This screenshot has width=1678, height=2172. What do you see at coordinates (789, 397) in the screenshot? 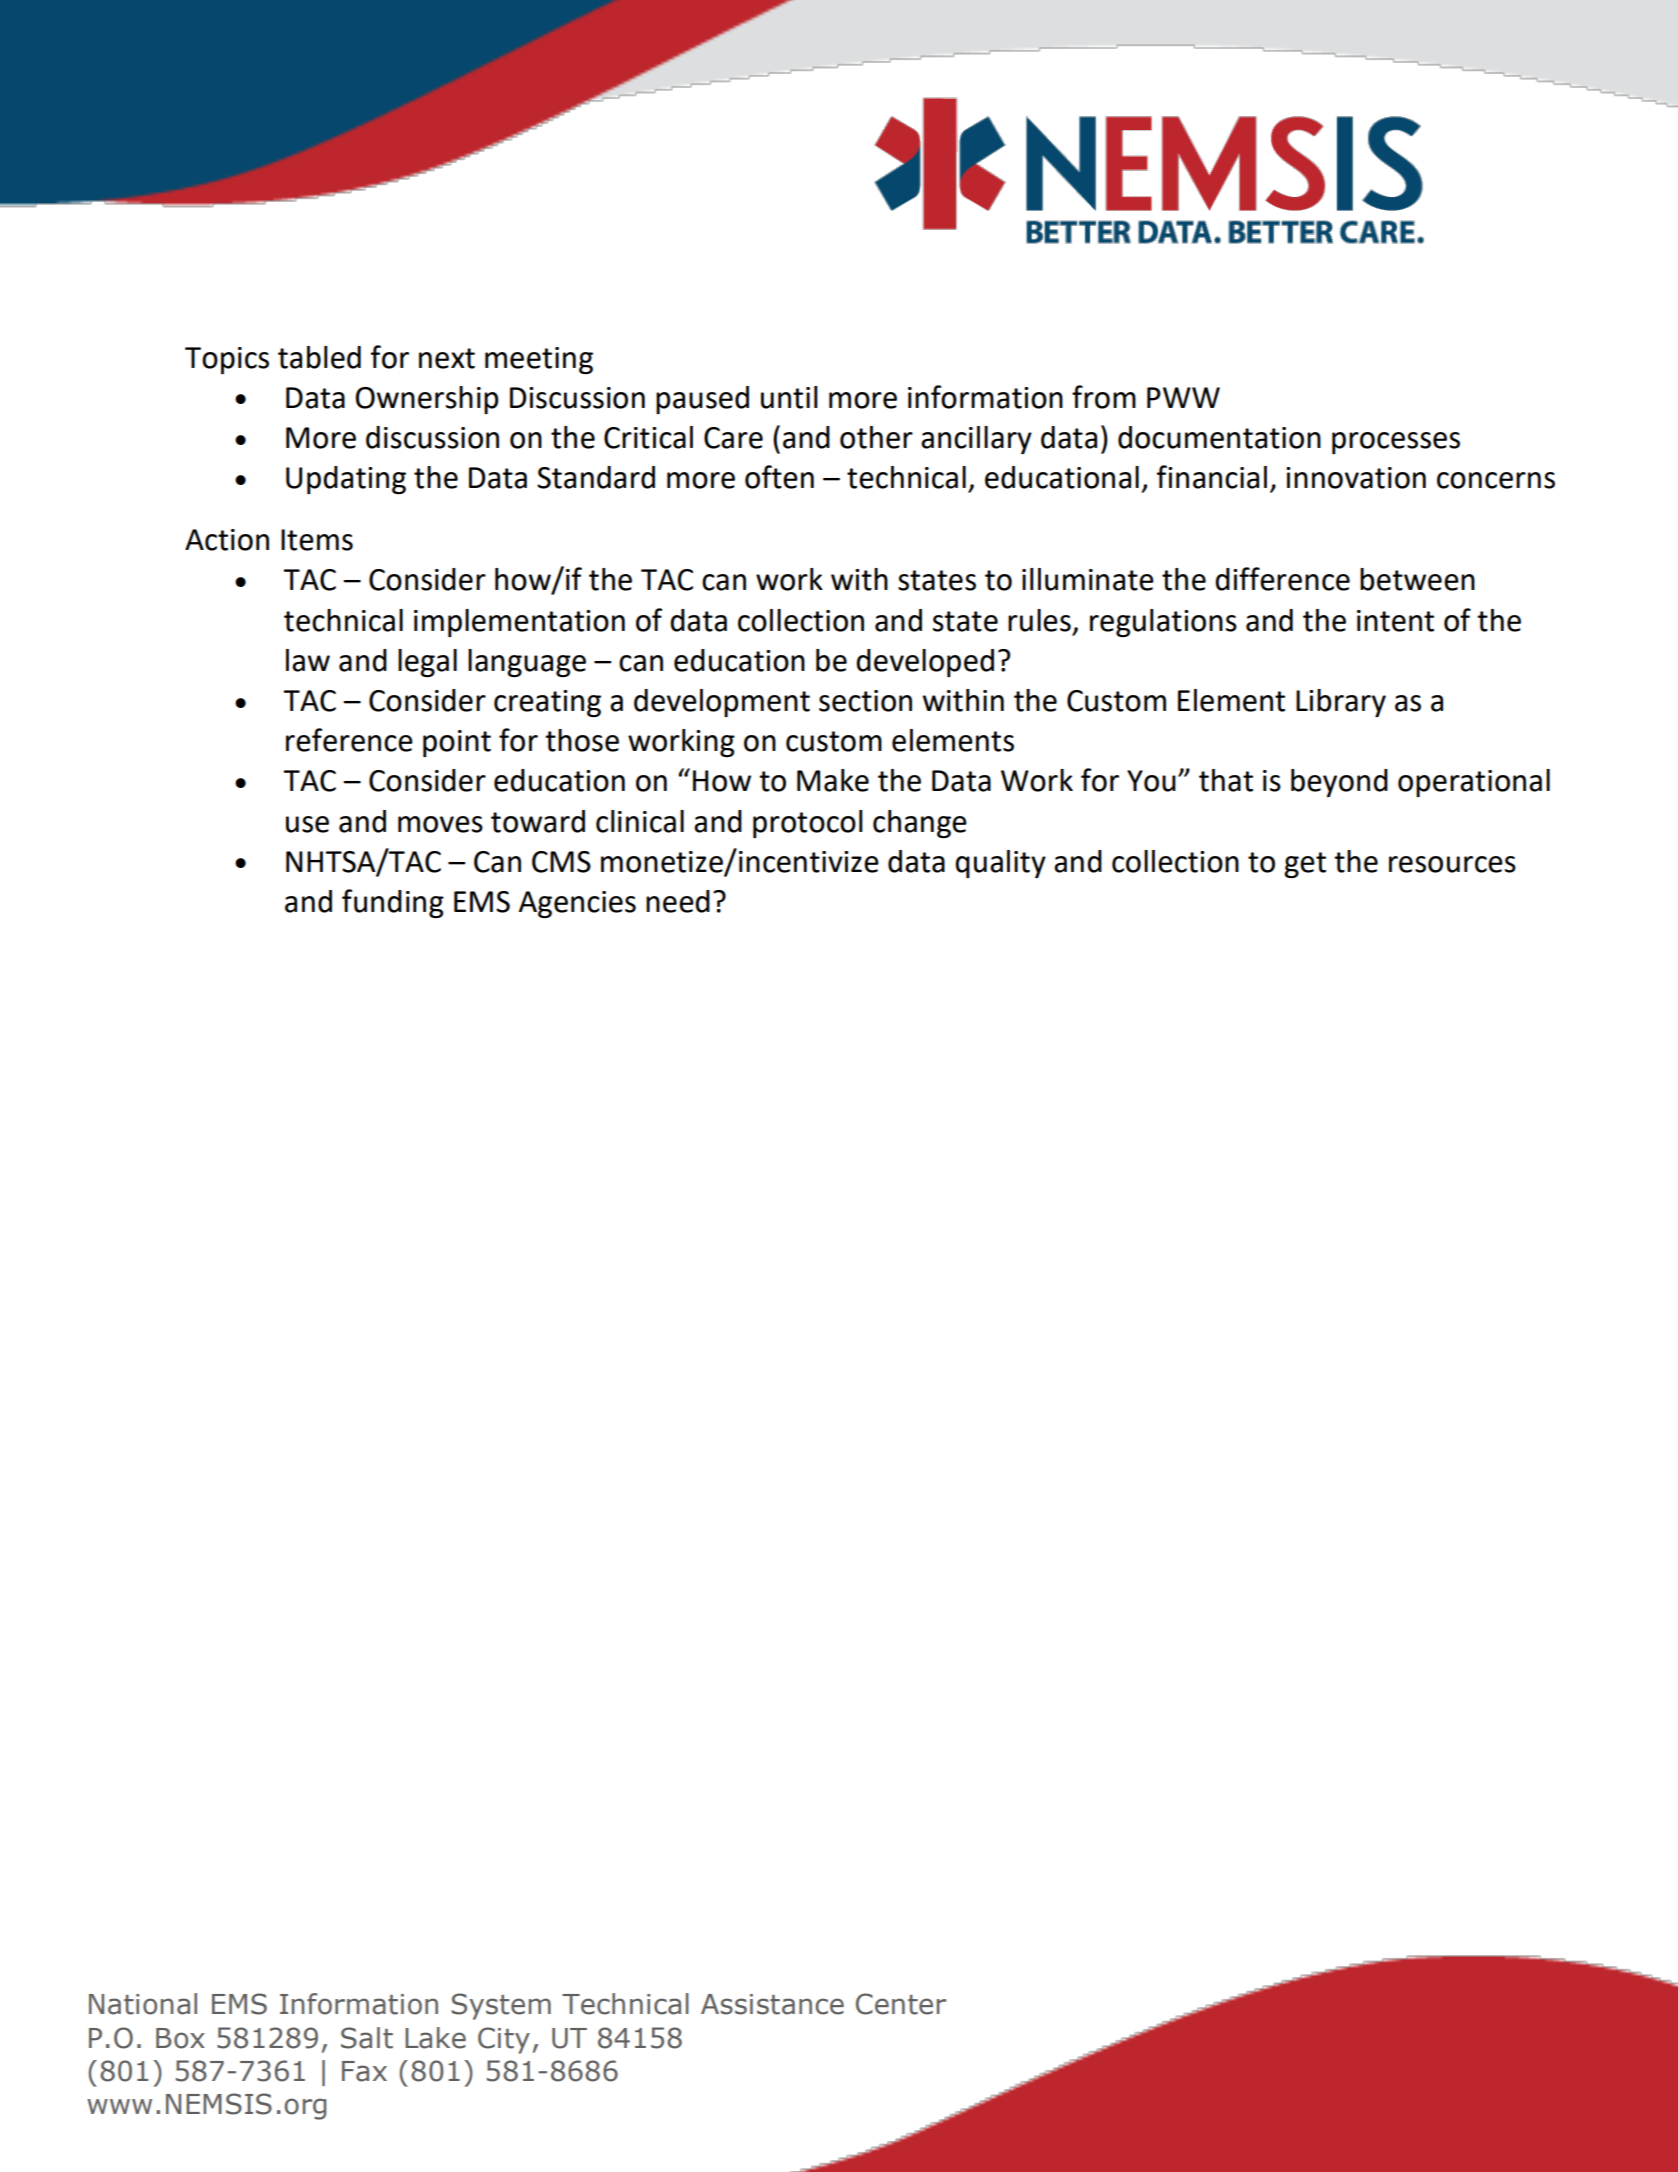
I see `until` at bounding box center [789, 397].
